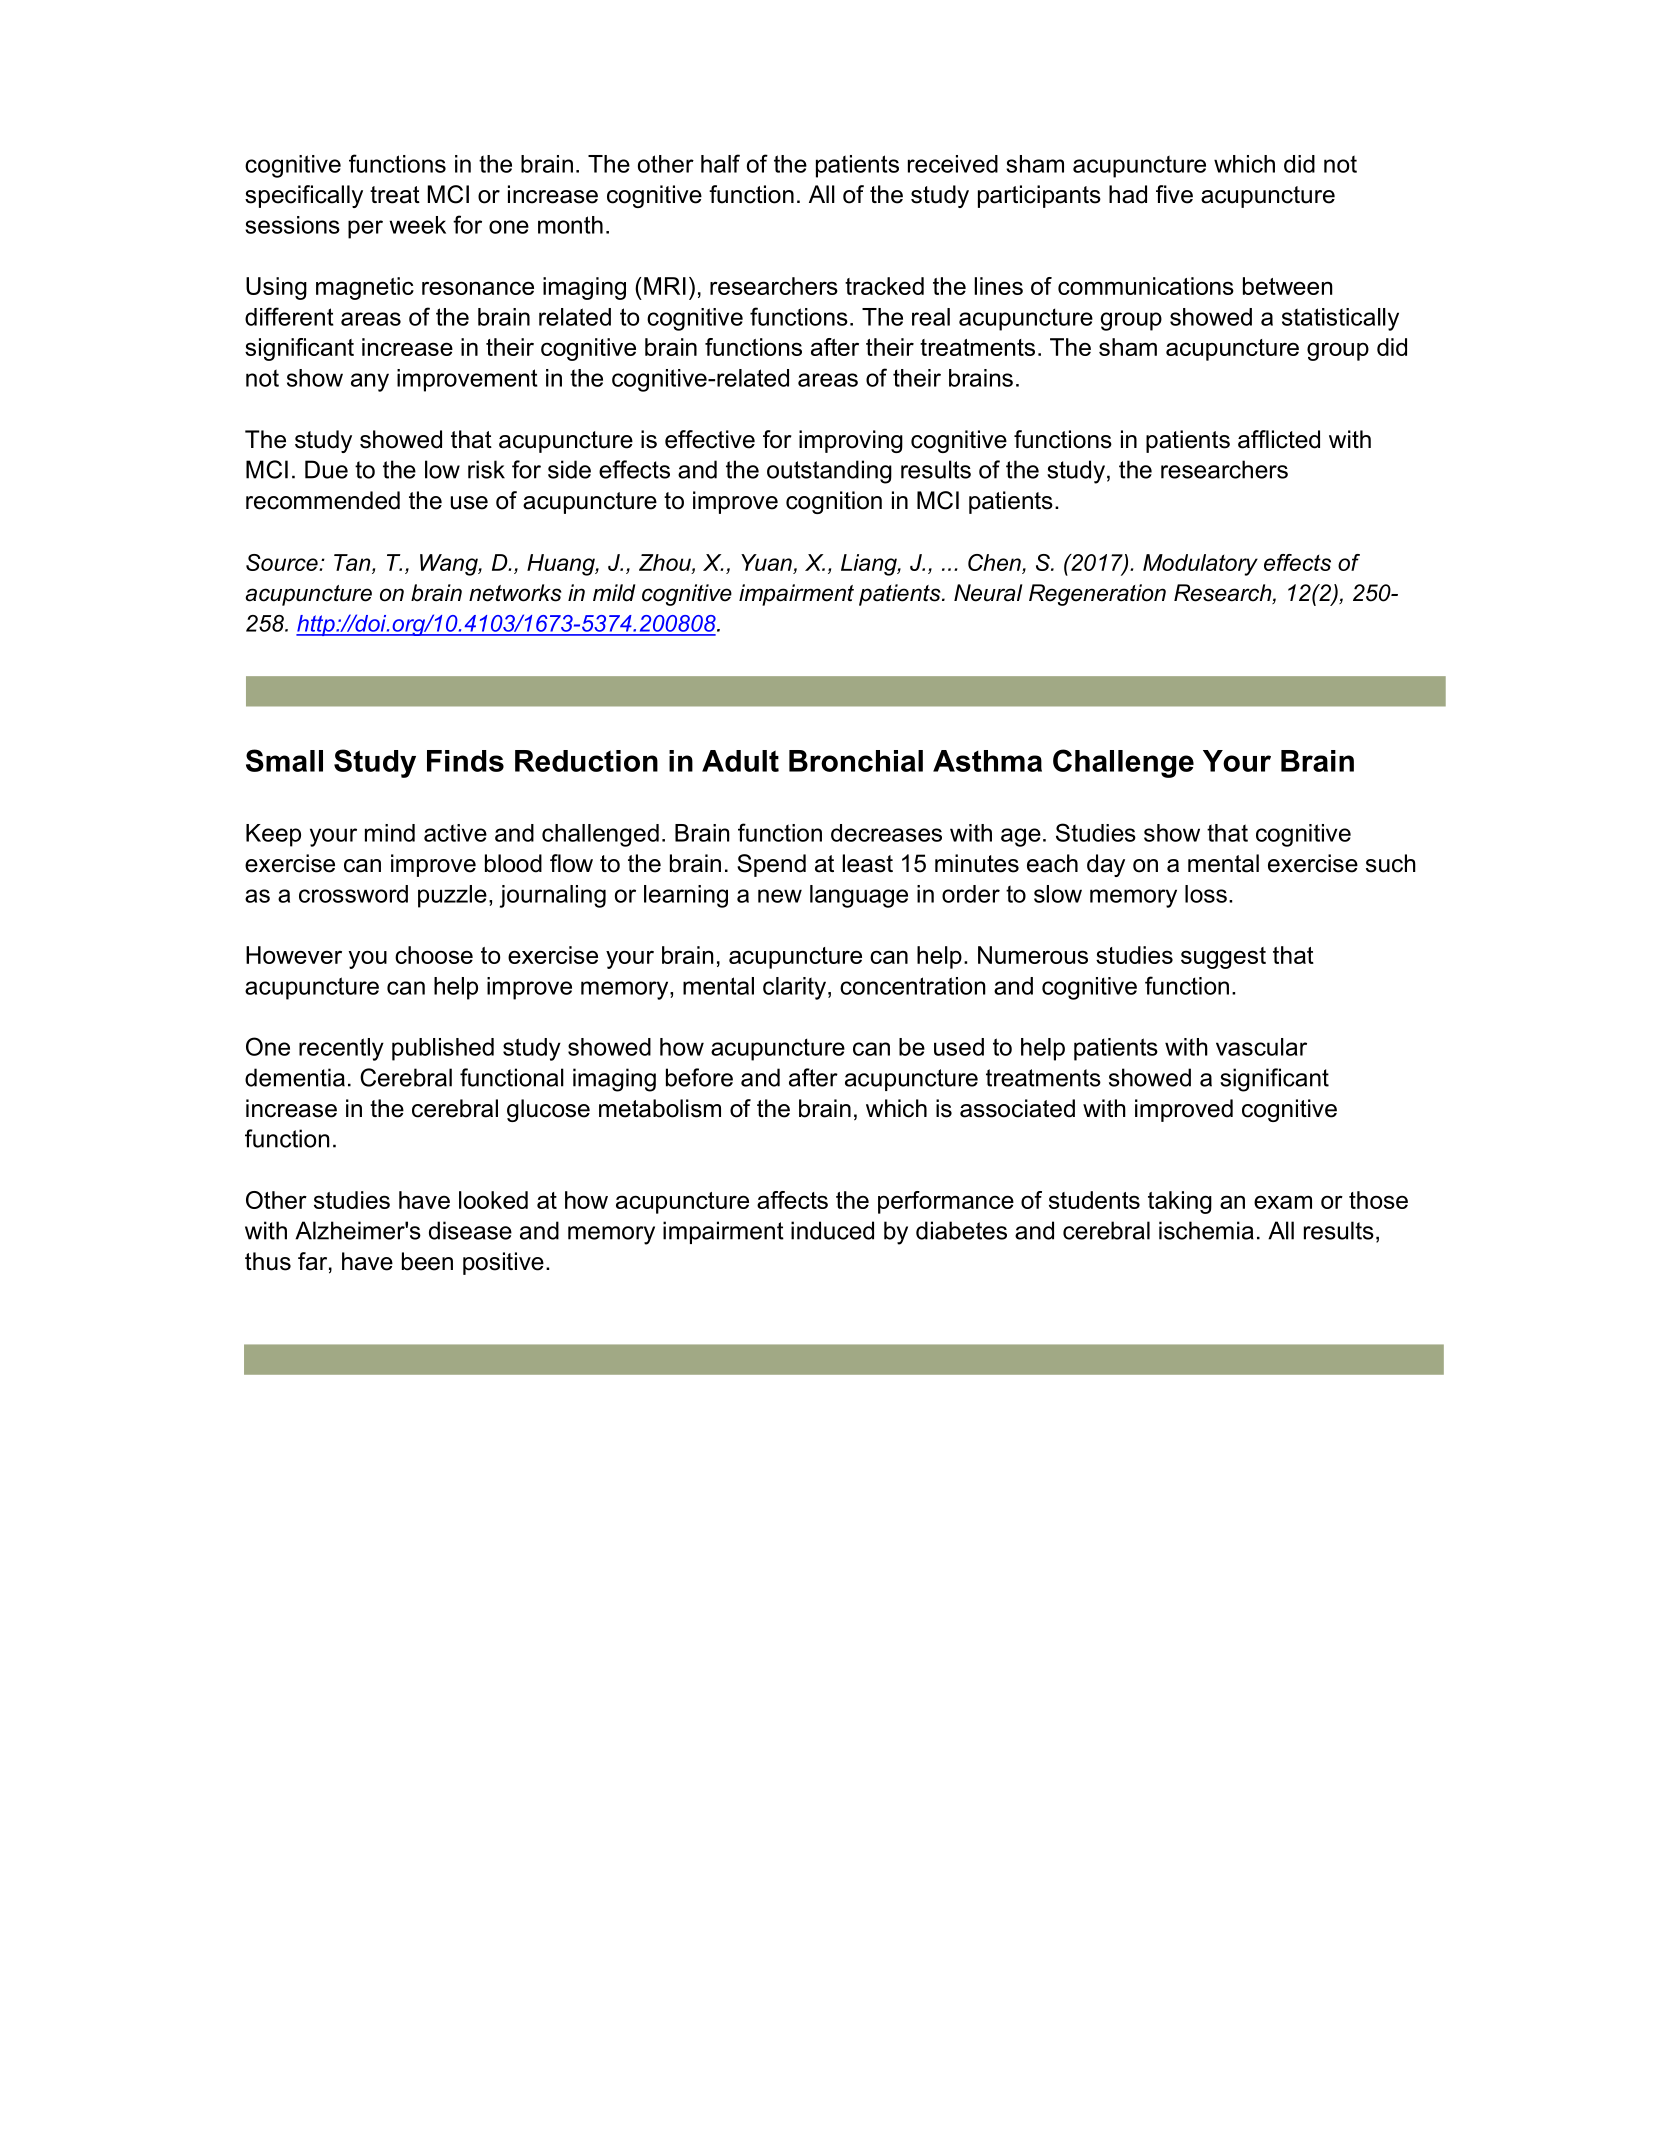 This screenshot has height=2155, width=1665. What do you see at coordinates (370, 382) in the screenshot?
I see `any` at bounding box center [370, 382].
